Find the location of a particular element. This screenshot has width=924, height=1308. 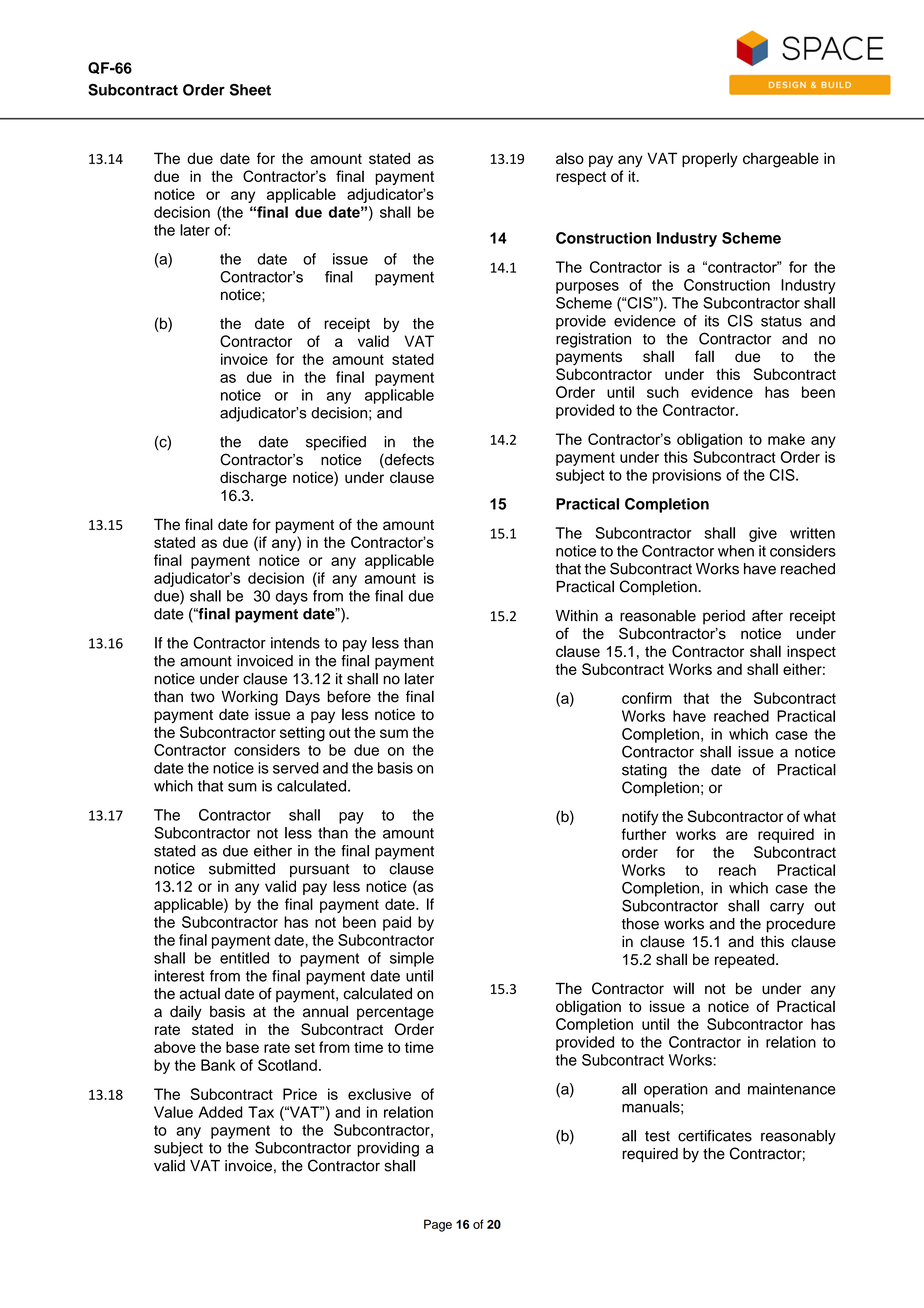

also is located at coordinates (570, 158).
